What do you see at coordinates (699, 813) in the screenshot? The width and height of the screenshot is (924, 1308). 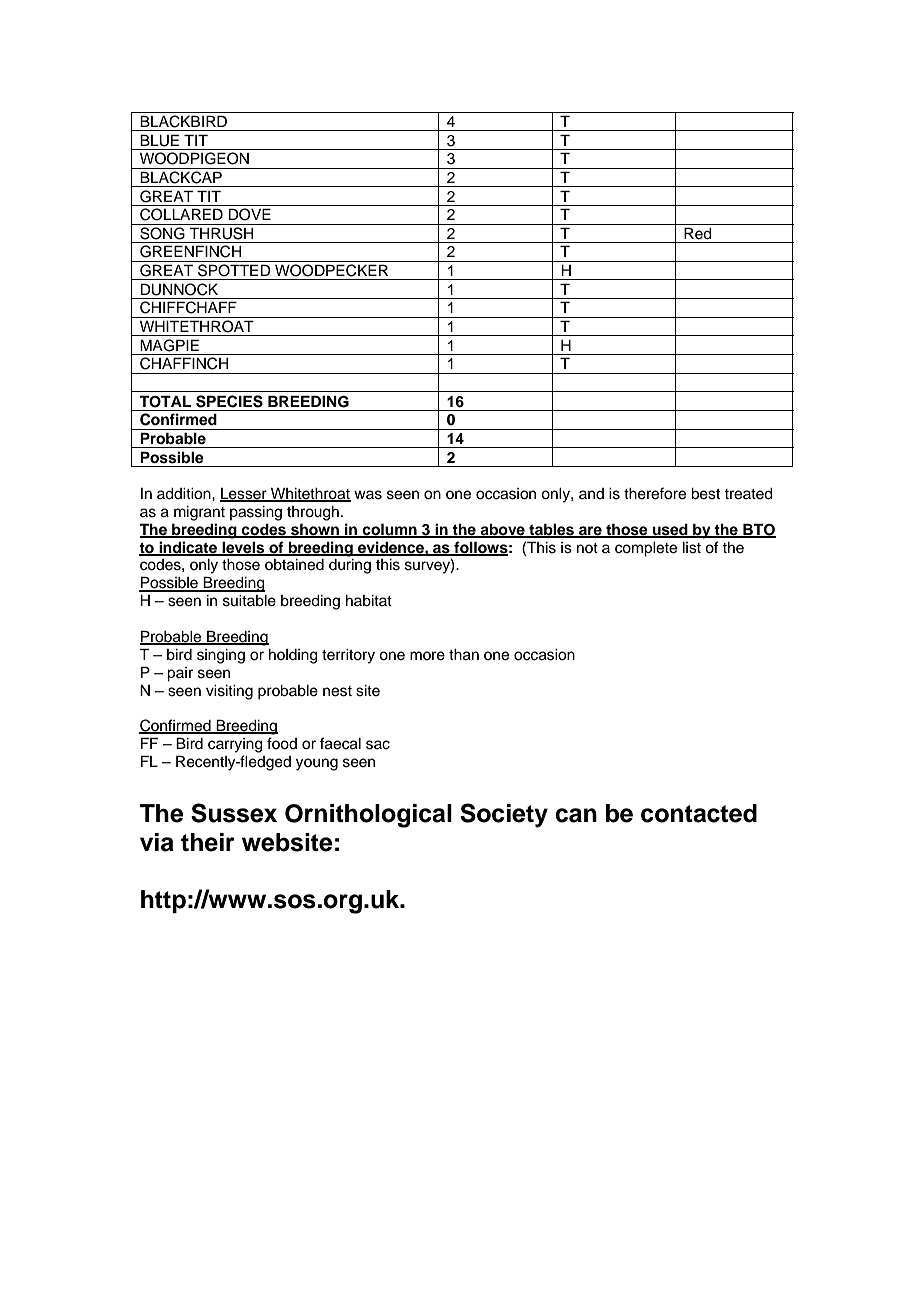 I see `contacted` at bounding box center [699, 813].
